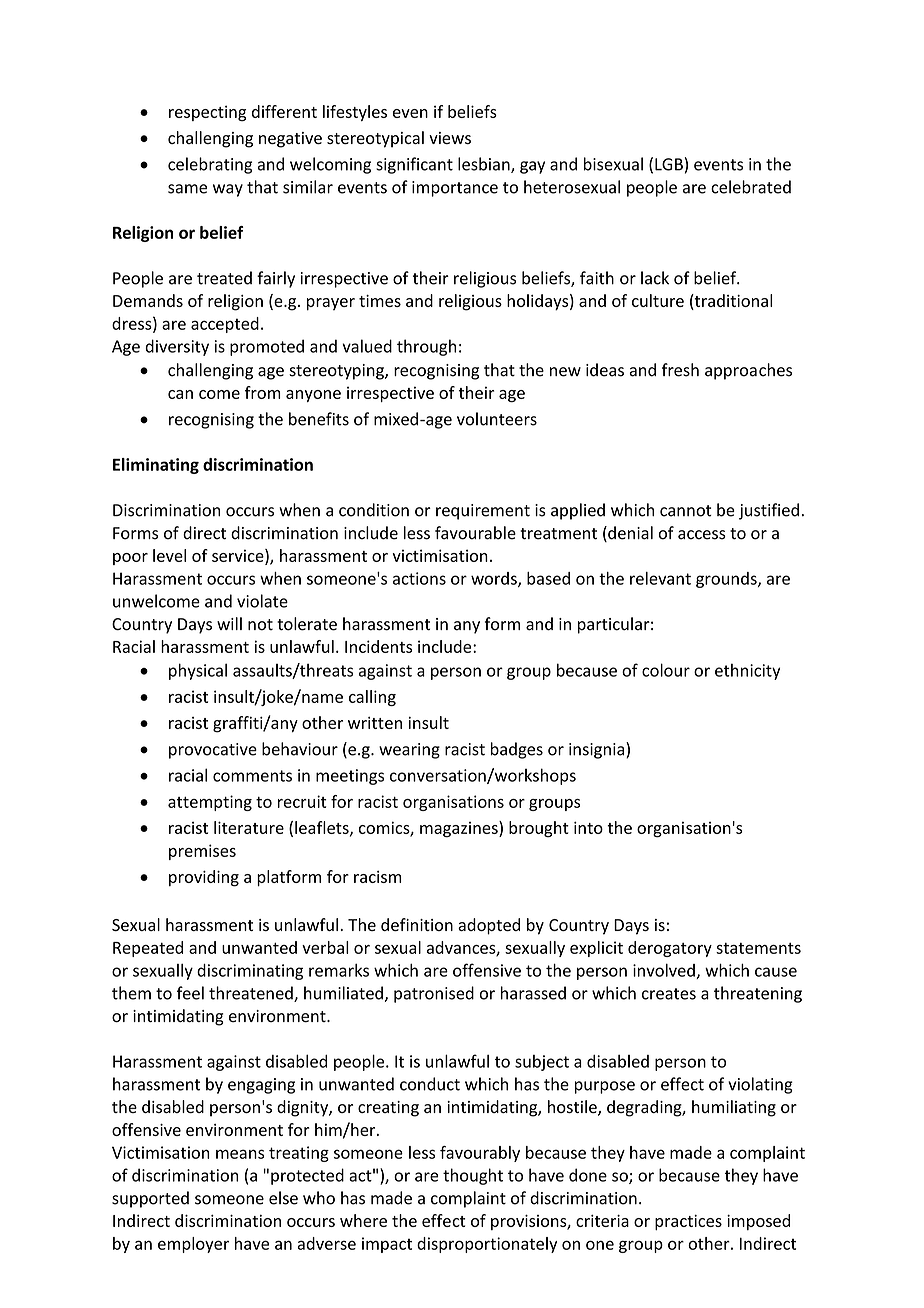 The height and width of the screenshot is (1308, 924). What do you see at coordinates (378, 646) in the screenshot?
I see `Incidents` at bounding box center [378, 646].
